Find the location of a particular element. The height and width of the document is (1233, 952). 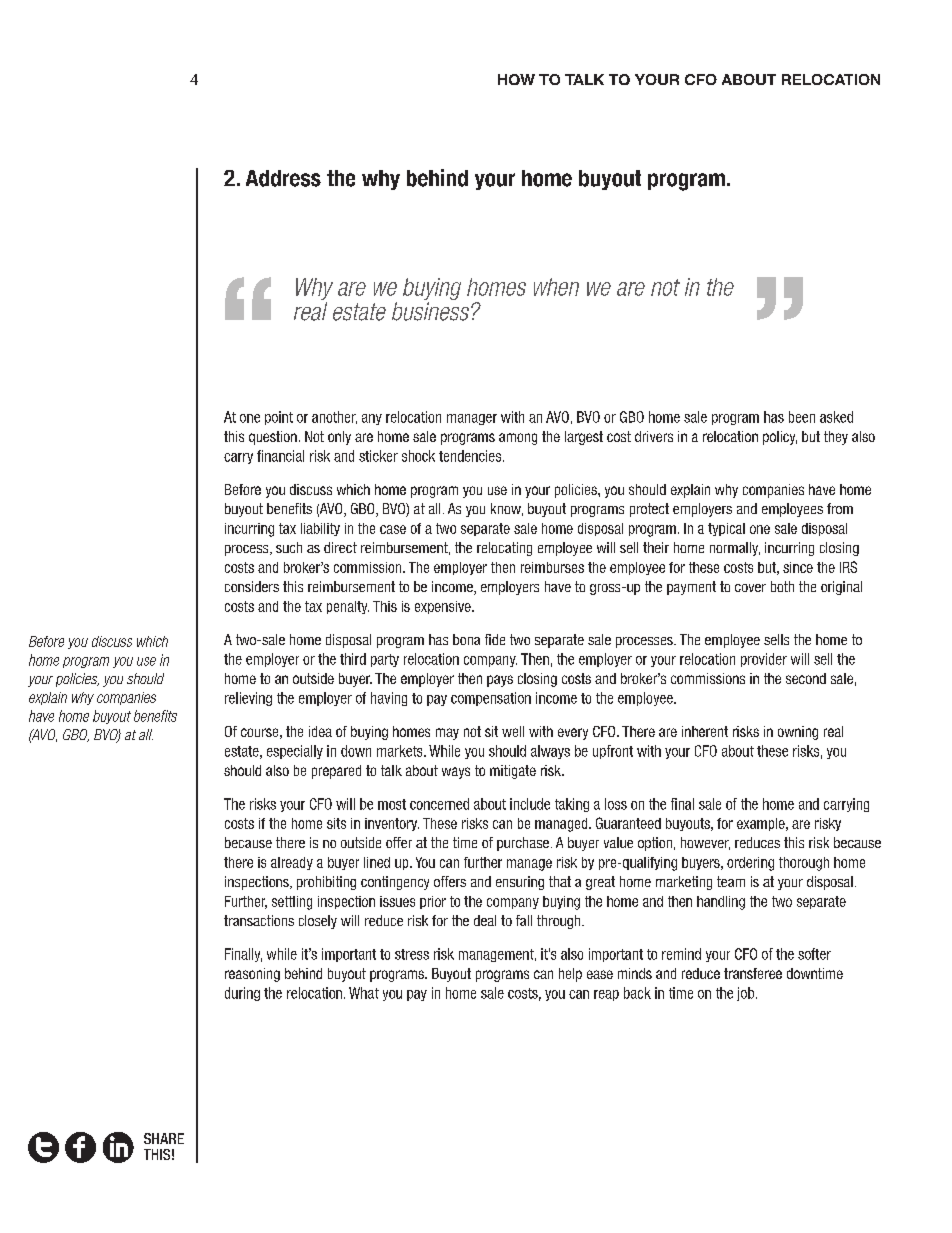

ensuring is located at coordinates (520, 883).
